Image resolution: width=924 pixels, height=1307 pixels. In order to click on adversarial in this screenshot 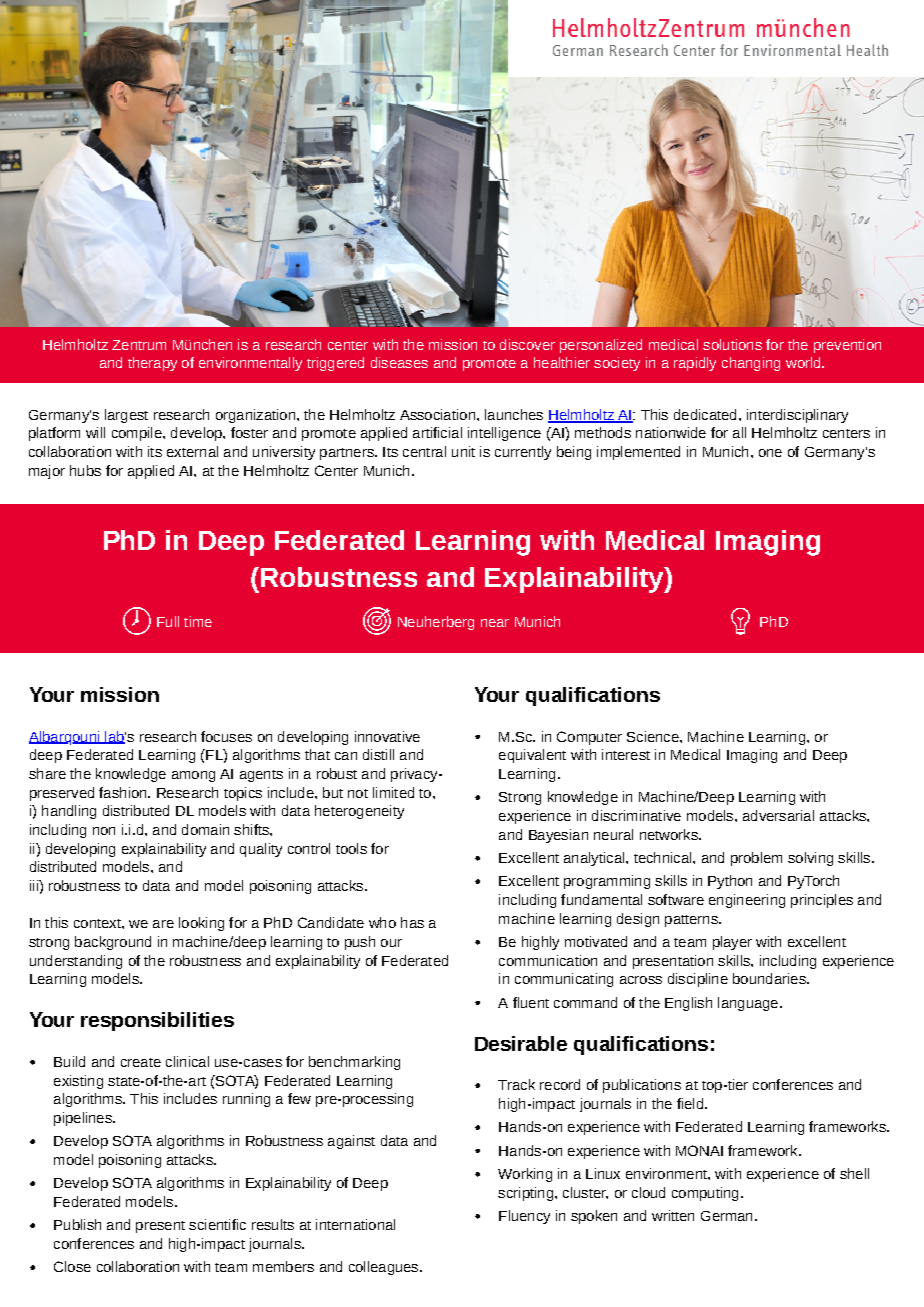, I will do `click(778, 815)`.
